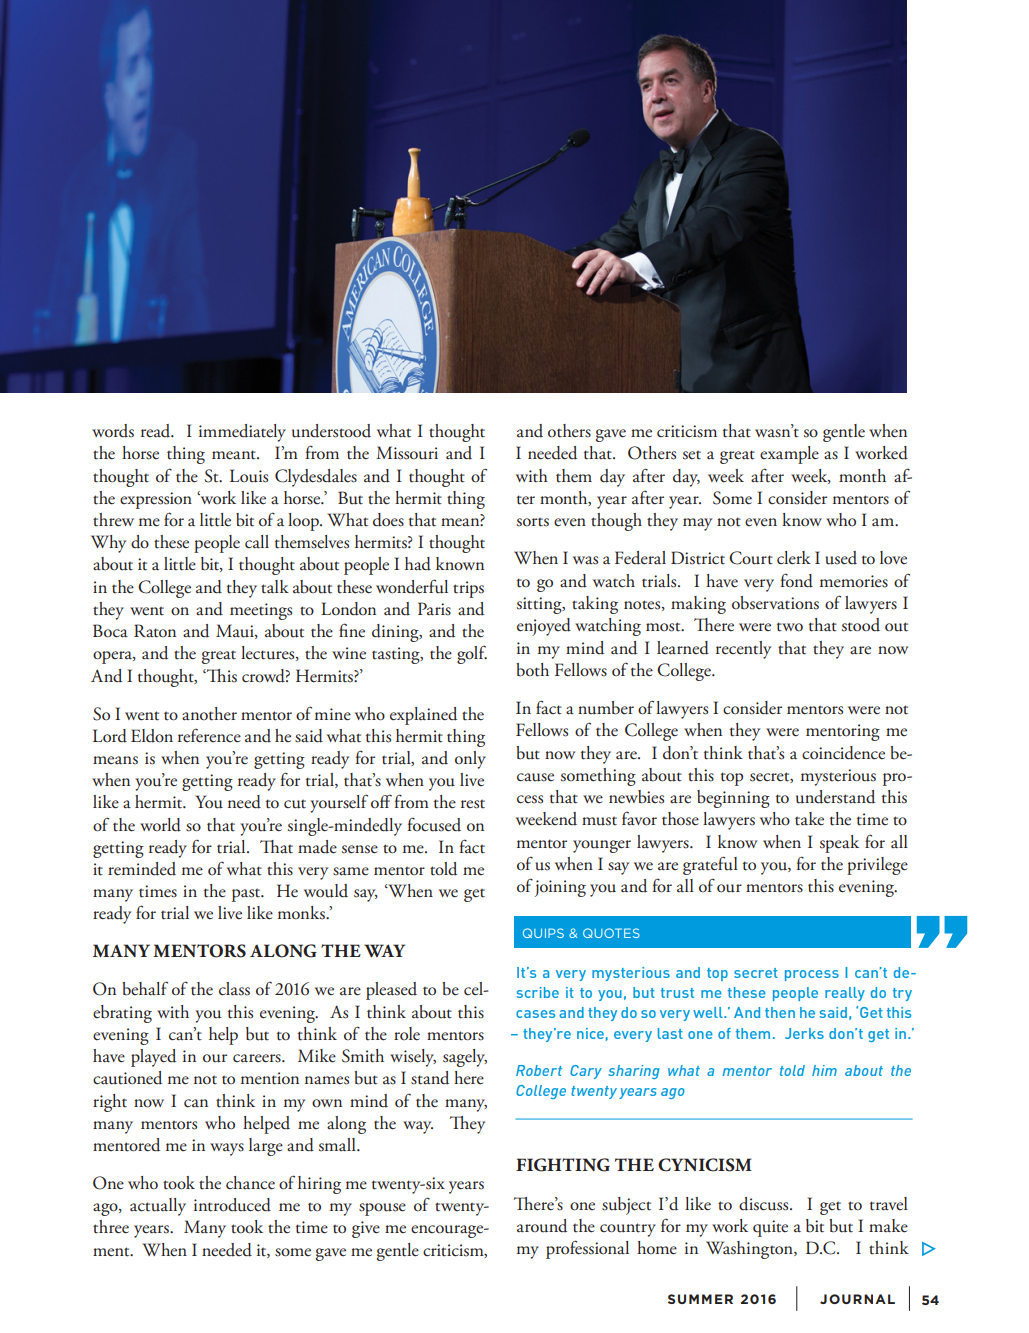 The width and height of the document is (1029, 1333). What do you see at coordinates (542, 1226) in the document?
I see `around` at bounding box center [542, 1226].
